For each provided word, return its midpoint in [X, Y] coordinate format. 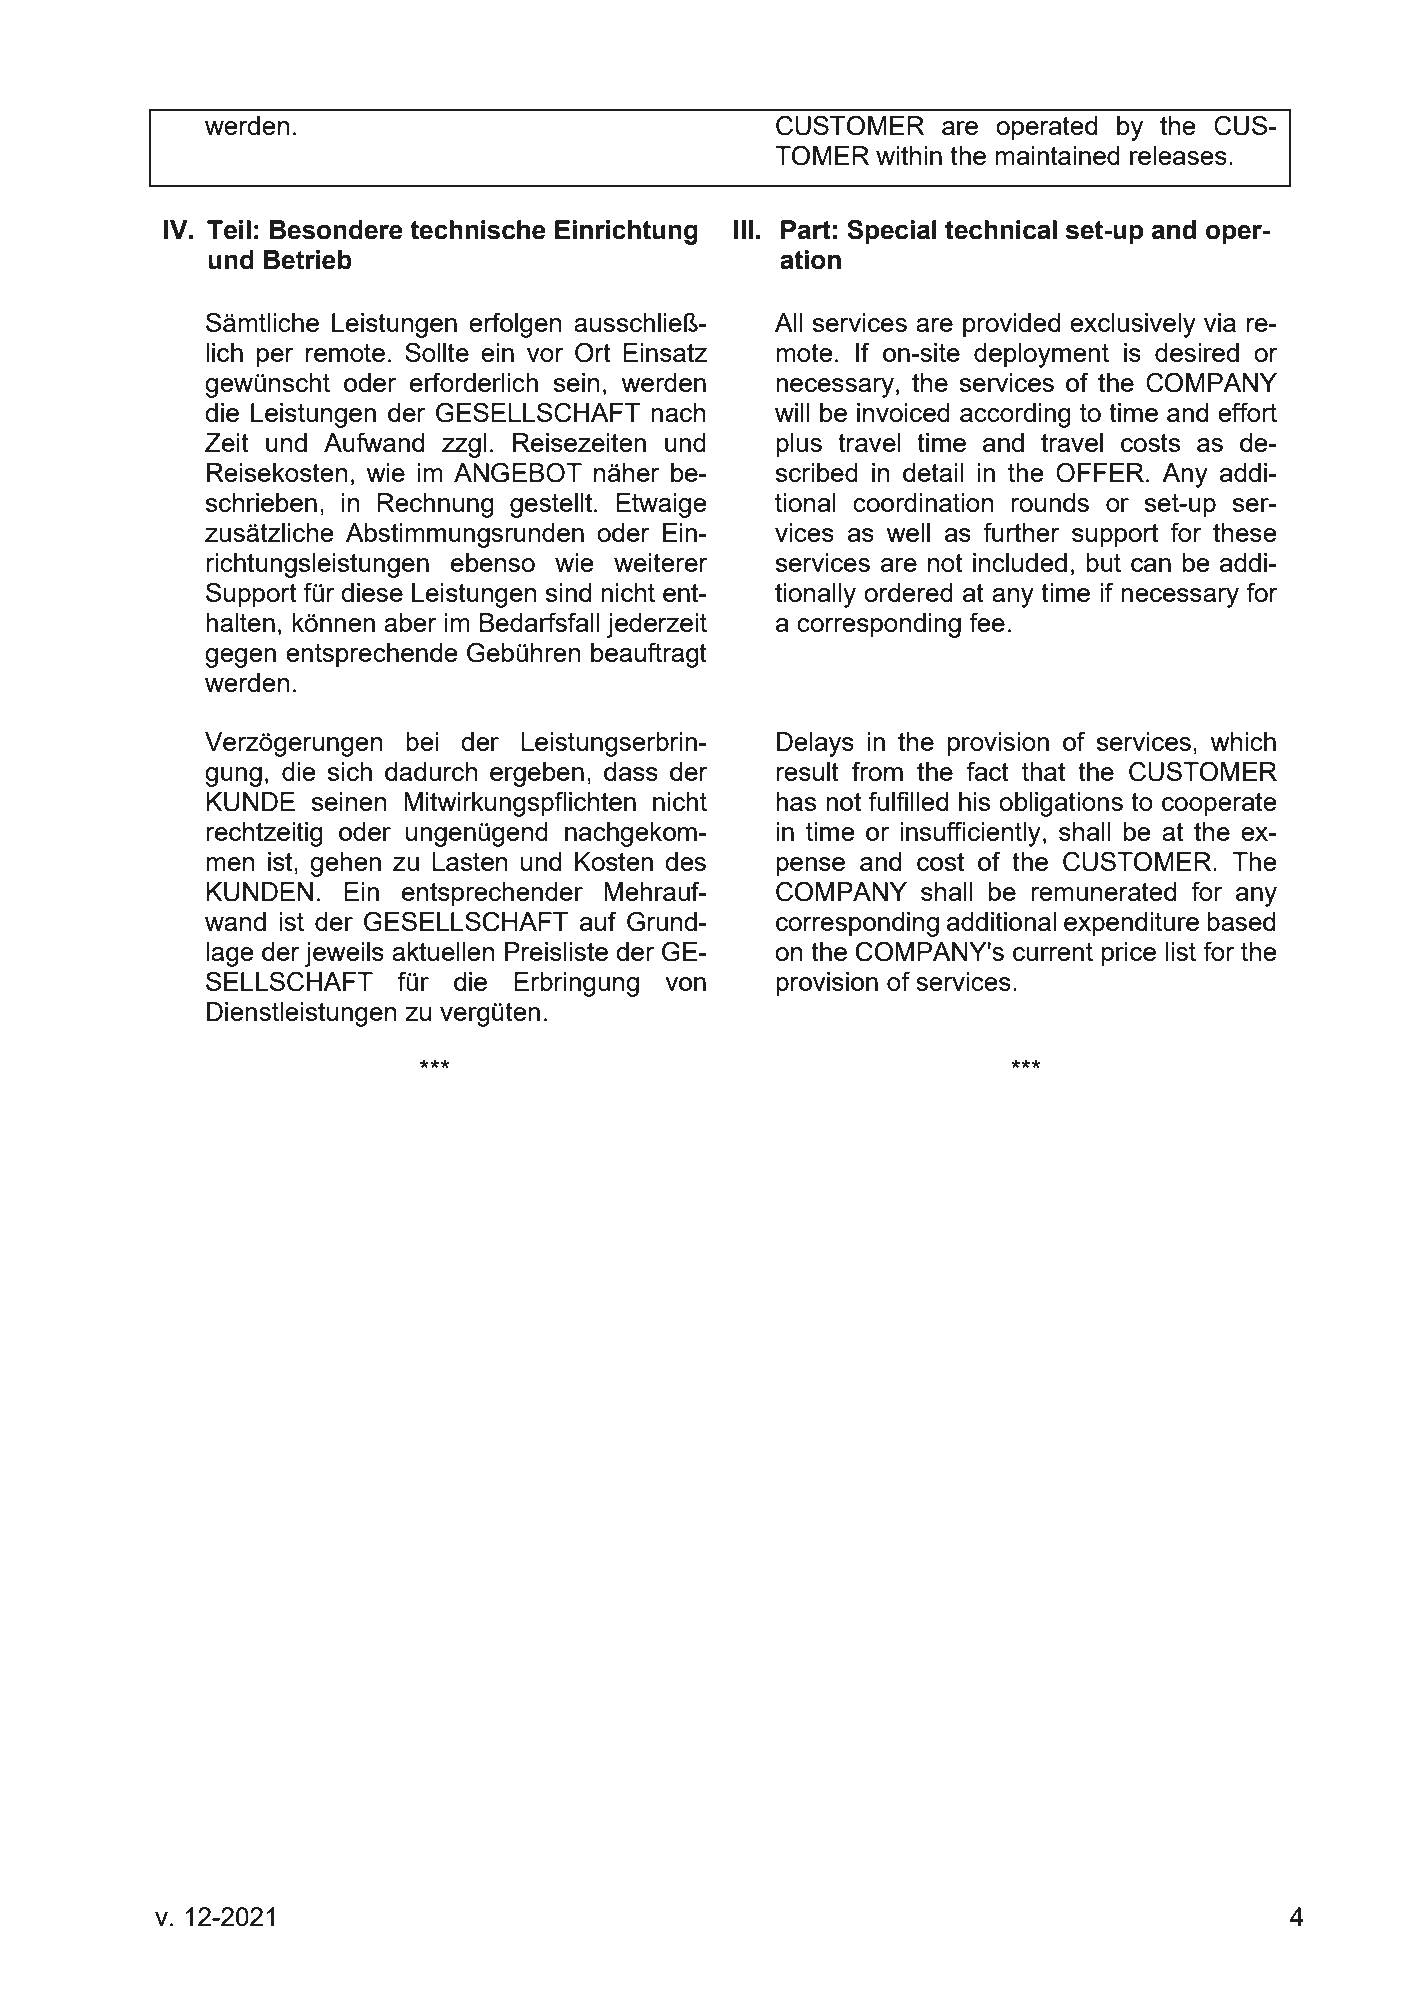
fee [987, 622]
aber [410, 622]
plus [799, 445]
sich [350, 771]
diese [372, 592]
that [1043, 771]
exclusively [1133, 325]
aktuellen [443, 951]
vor [545, 355]
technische [478, 230]
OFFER [1100, 472]
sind [568, 592]
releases [1178, 155]
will [792, 412]
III [743, 229]
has [796, 801]
